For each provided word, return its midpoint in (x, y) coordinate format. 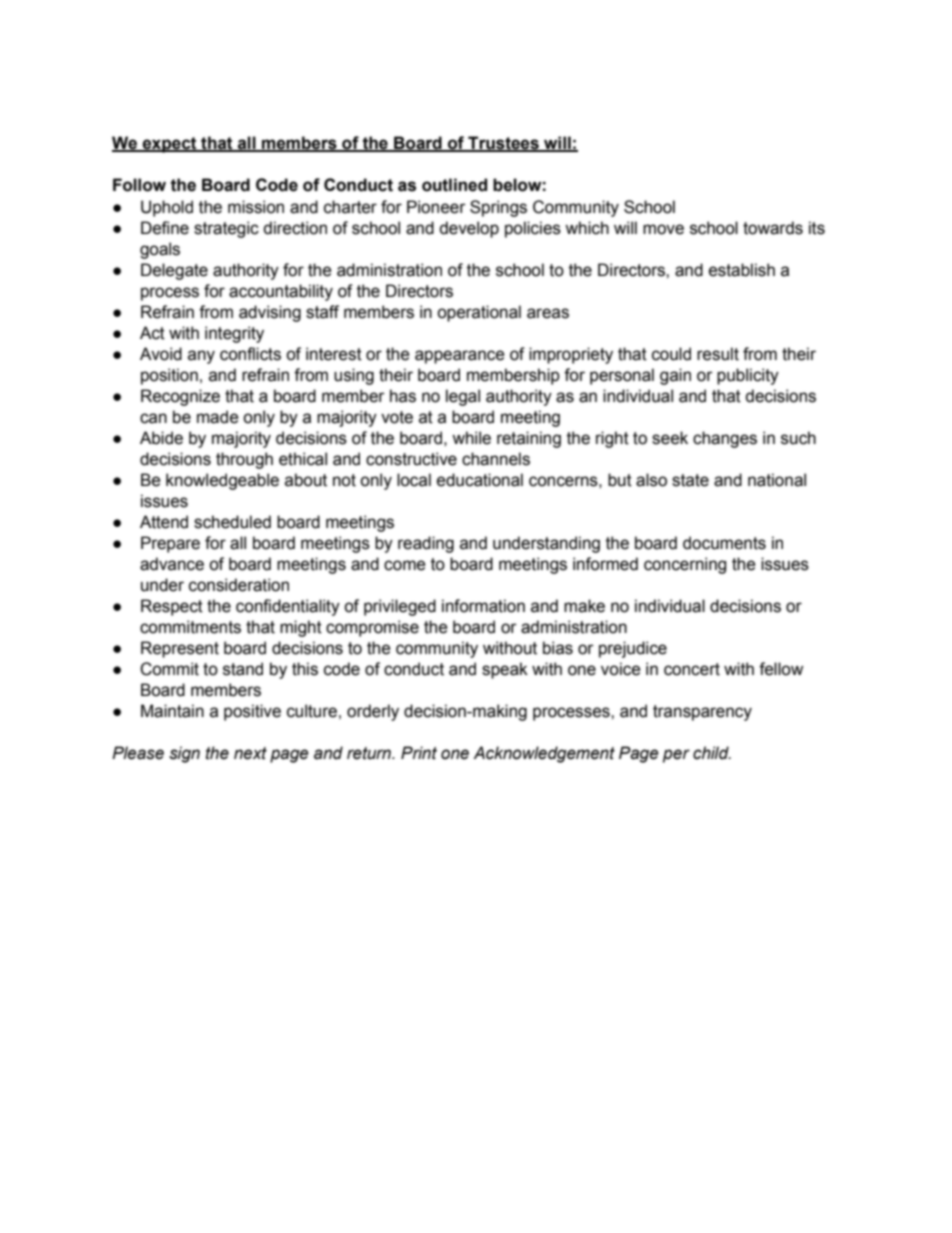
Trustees (503, 144)
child (712, 753)
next (250, 753)
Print (419, 753)
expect (169, 145)
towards (773, 228)
